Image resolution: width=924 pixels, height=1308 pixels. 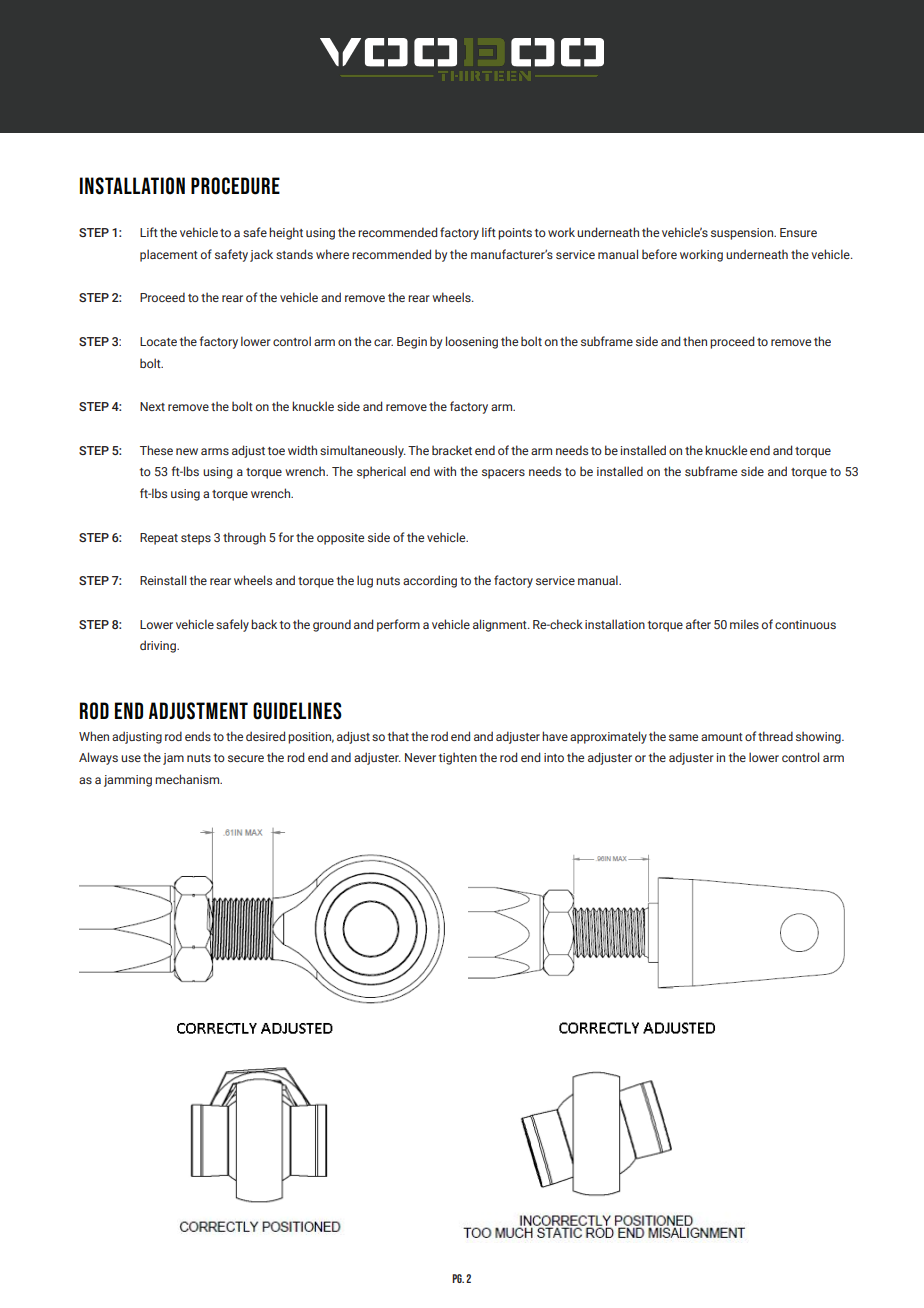 What do you see at coordinates (503, 474) in the image?
I see `spacers` at bounding box center [503, 474].
